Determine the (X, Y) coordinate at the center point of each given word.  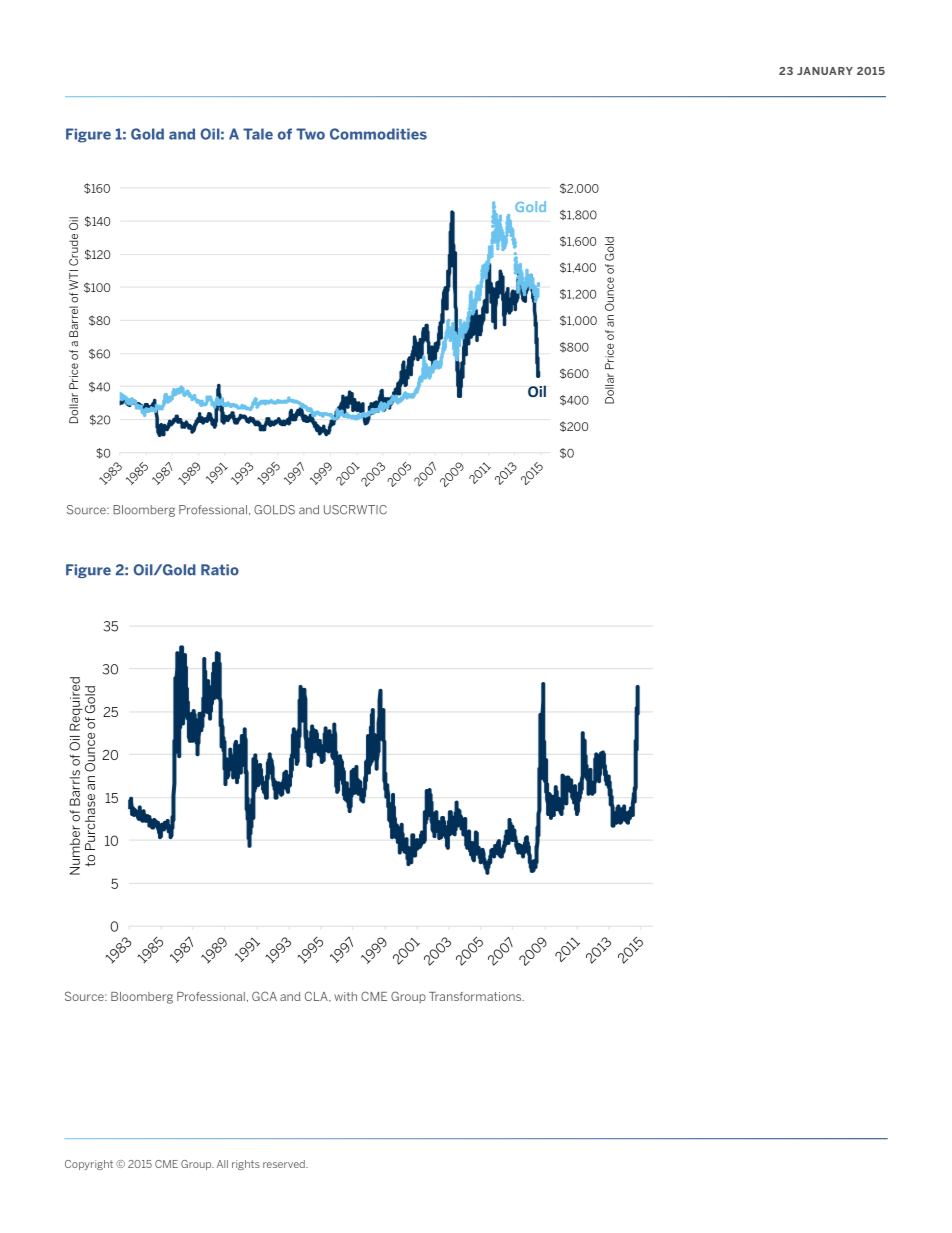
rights (246, 1165)
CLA (317, 996)
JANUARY (825, 71)
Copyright (89, 1165)
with (345, 996)
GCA (264, 996)
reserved (285, 1164)
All (222, 1164)
